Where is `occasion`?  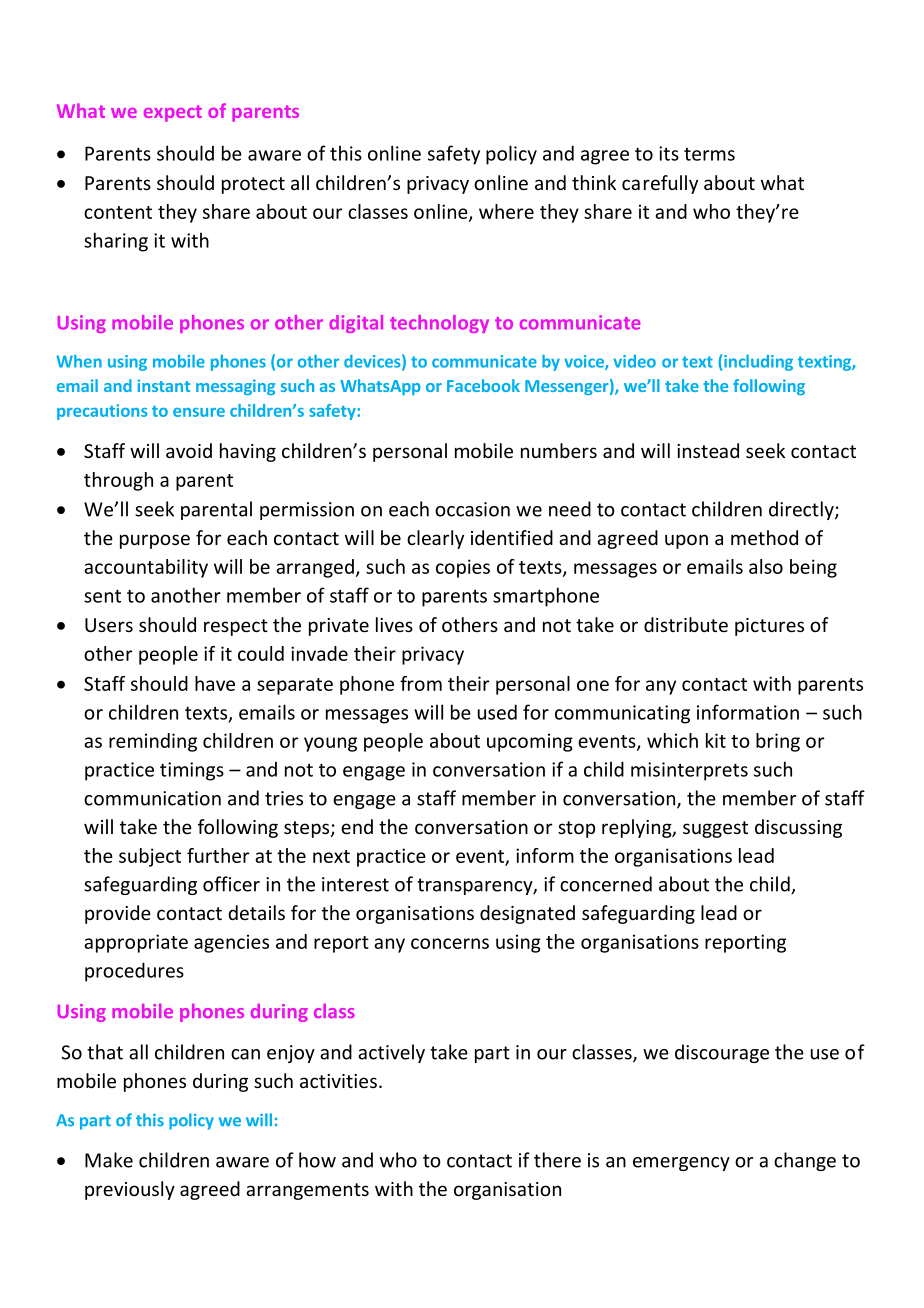 occasion is located at coordinates (472, 509).
